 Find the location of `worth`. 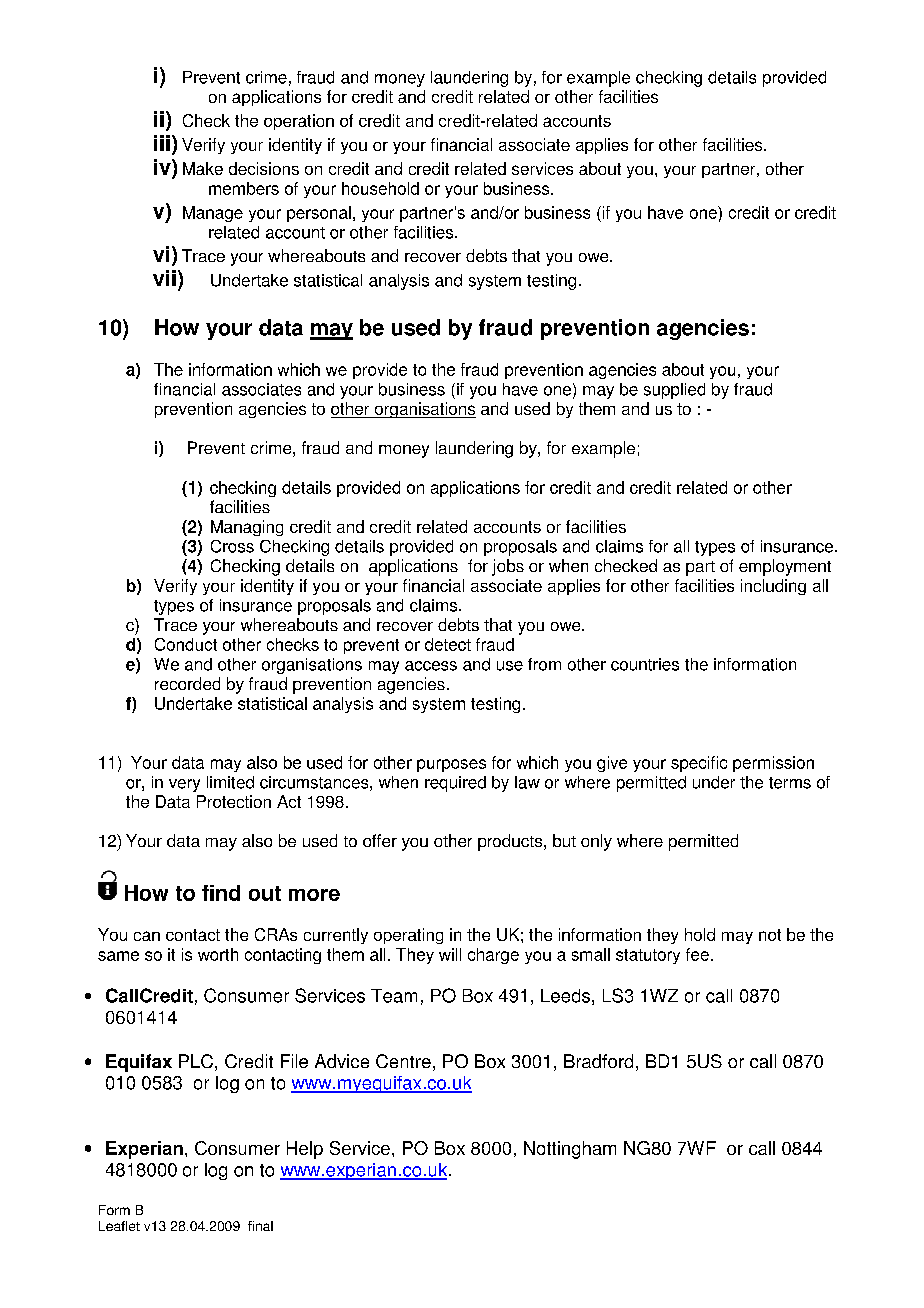

worth is located at coordinates (218, 954).
